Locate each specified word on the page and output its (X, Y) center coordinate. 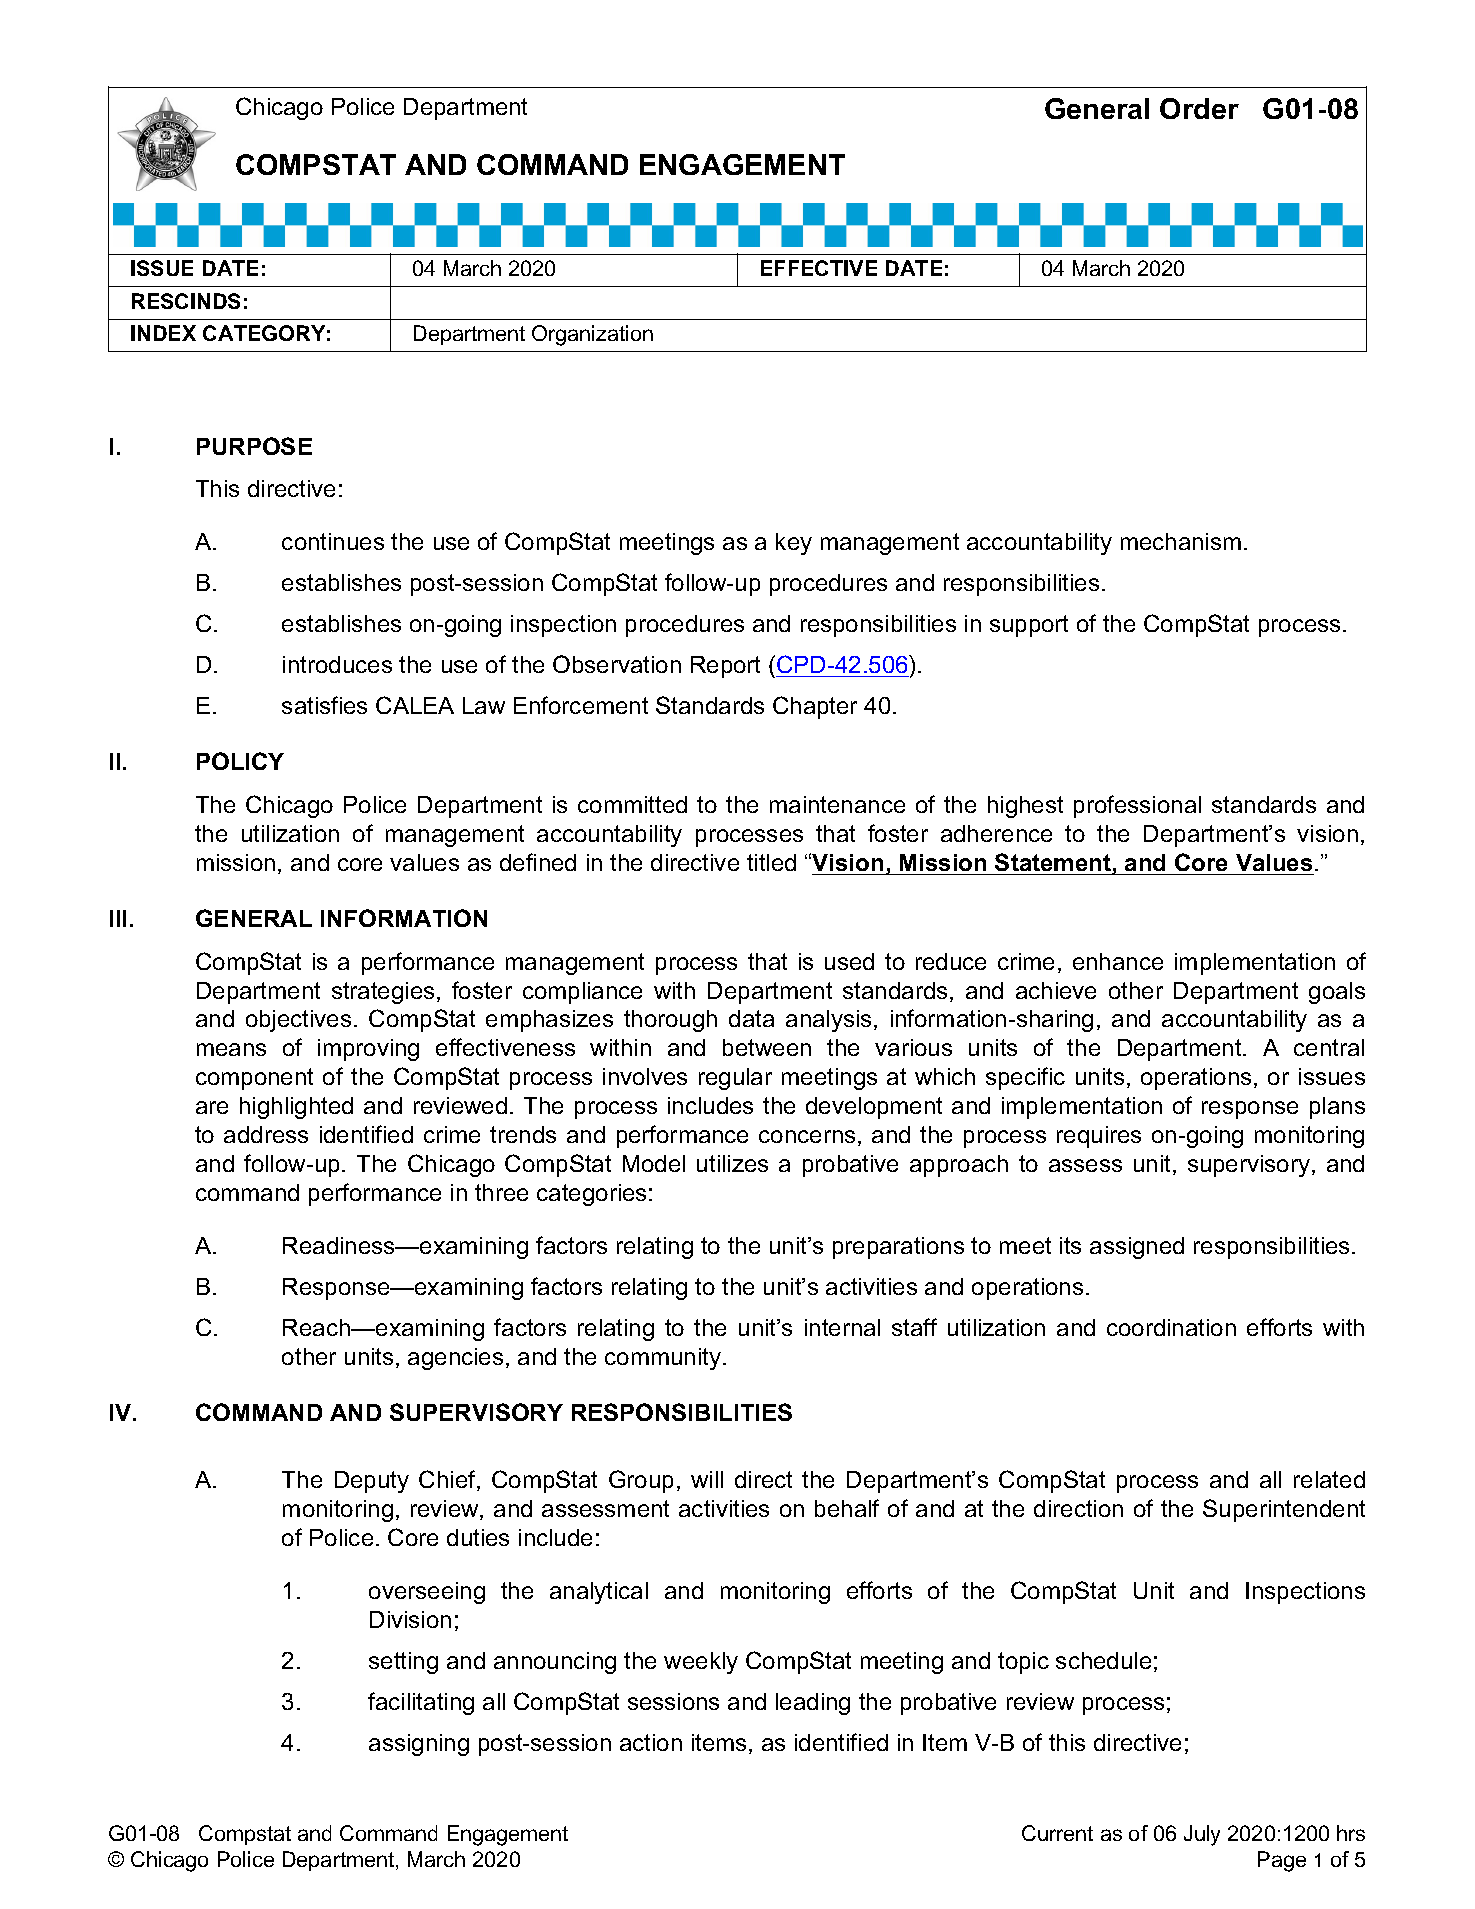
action (651, 1742)
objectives (298, 1021)
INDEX (163, 333)
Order (1199, 108)
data (751, 1018)
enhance (1118, 961)
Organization (592, 335)
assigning (419, 1745)
